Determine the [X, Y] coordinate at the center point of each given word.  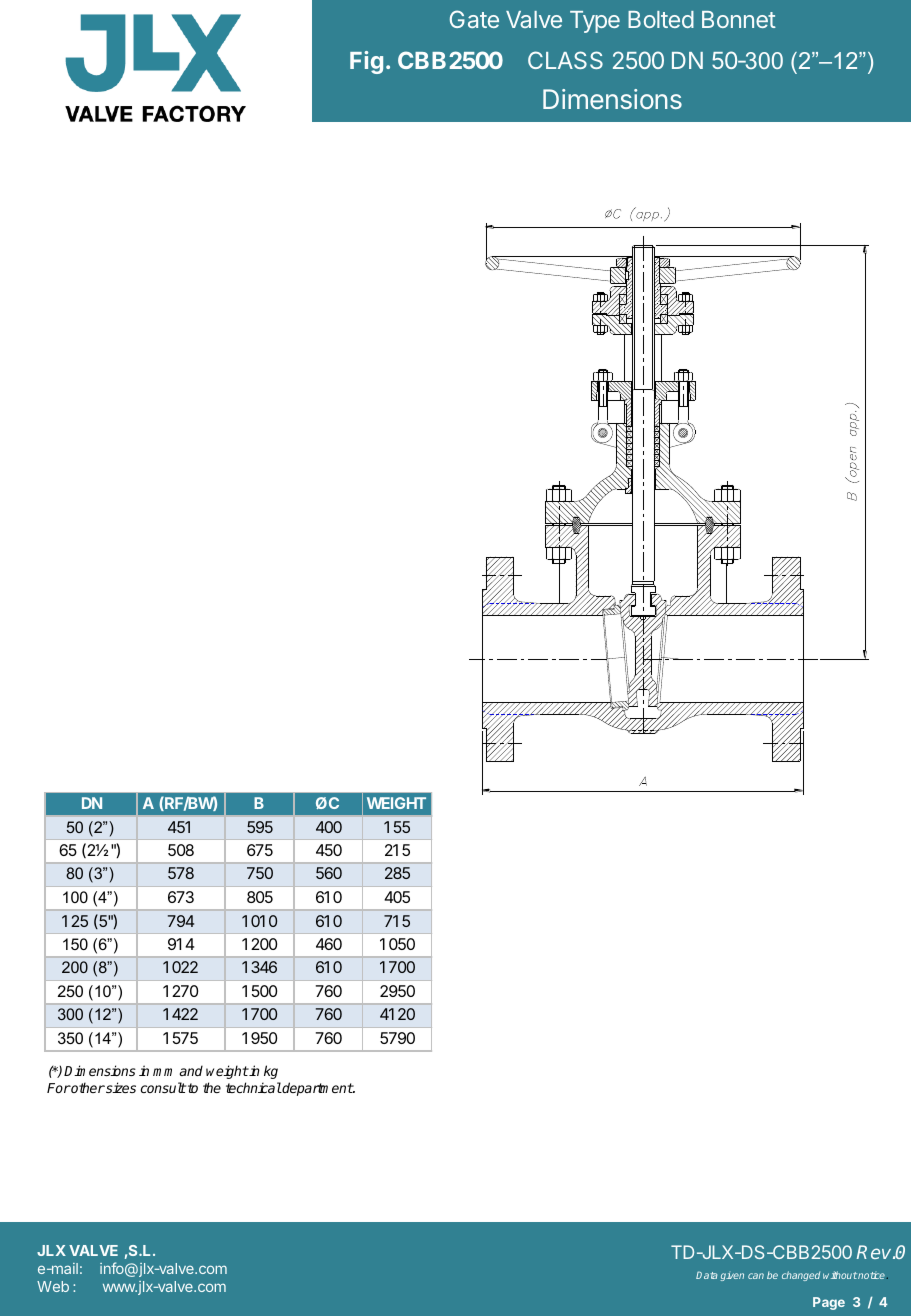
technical [254, 1087]
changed [801, 1276]
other [87, 1087]
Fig [366, 62]
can [756, 1276]
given [732, 1277]
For [59, 1088]
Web [53, 1286]
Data [706, 1275]
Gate [474, 19]
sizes [120, 1087]
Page [829, 1303]
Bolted [661, 19]
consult [163, 1087]
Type [595, 22]
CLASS [565, 60]
